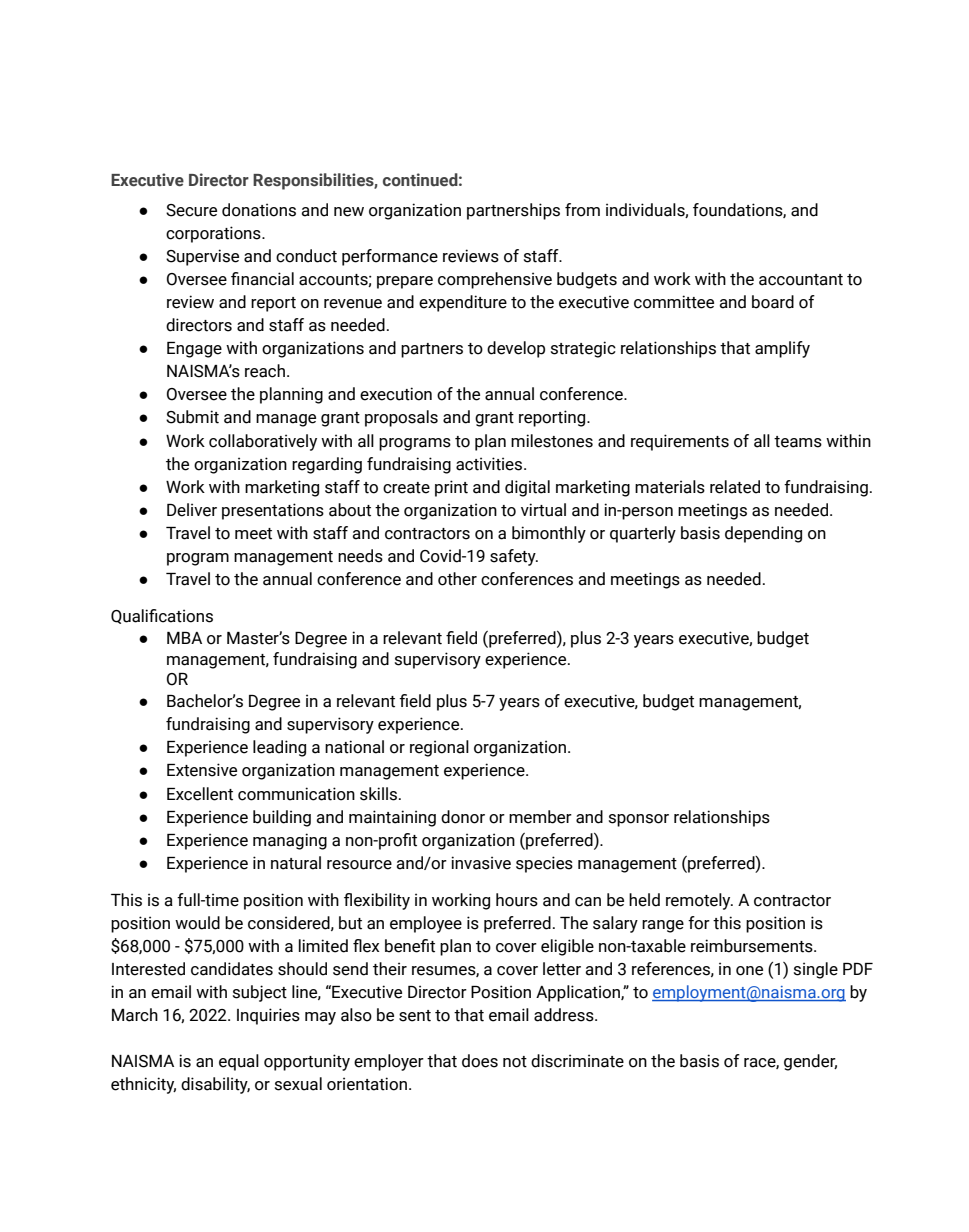 The width and height of the screenshot is (969, 1232). I want to click on MBA, so click(184, 638).
